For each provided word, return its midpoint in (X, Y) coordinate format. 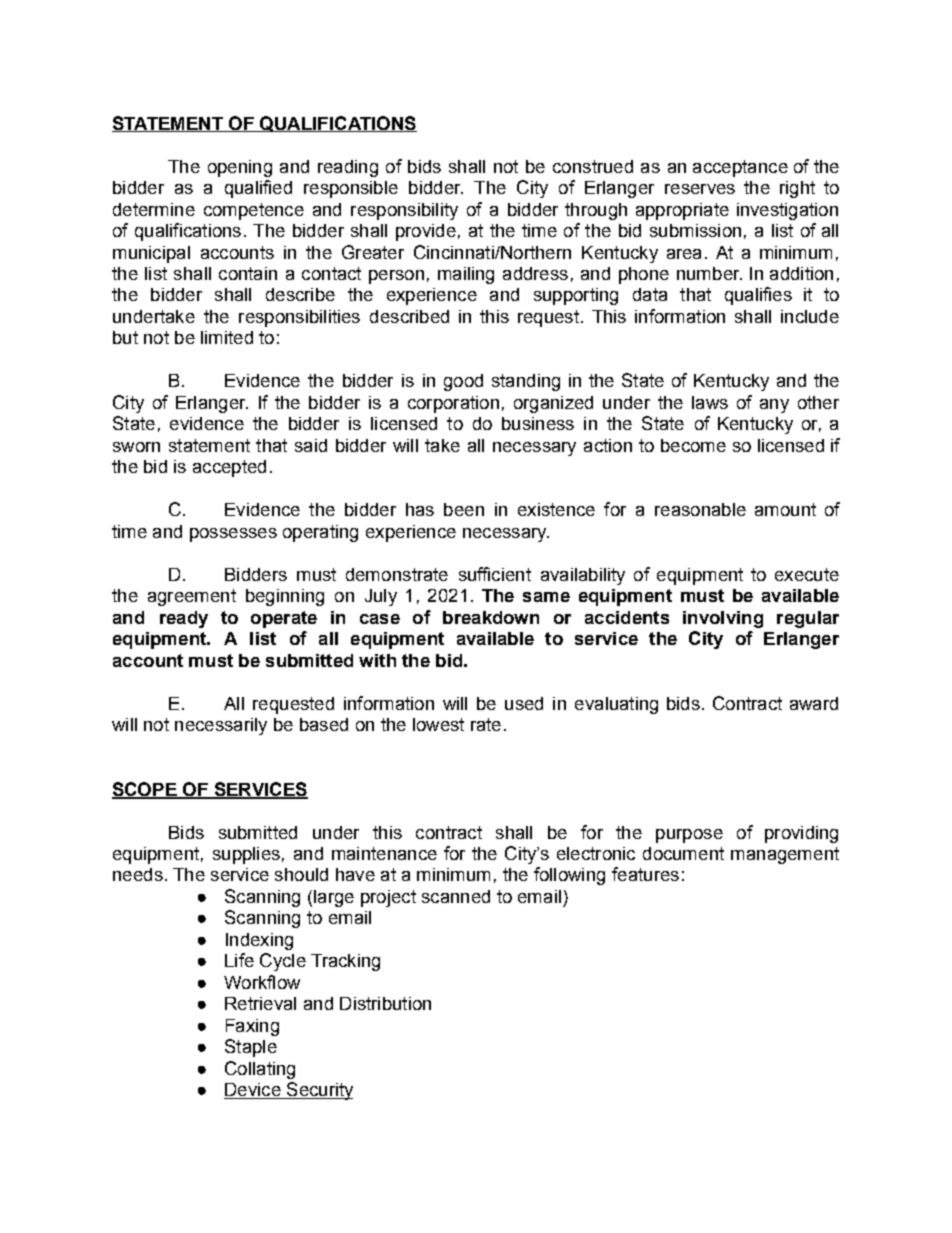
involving (723, 619)
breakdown (491, 617)
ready (184, 619)
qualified (258, 189)
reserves (700, 189)
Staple (251, 1048)
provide (426, 232)
